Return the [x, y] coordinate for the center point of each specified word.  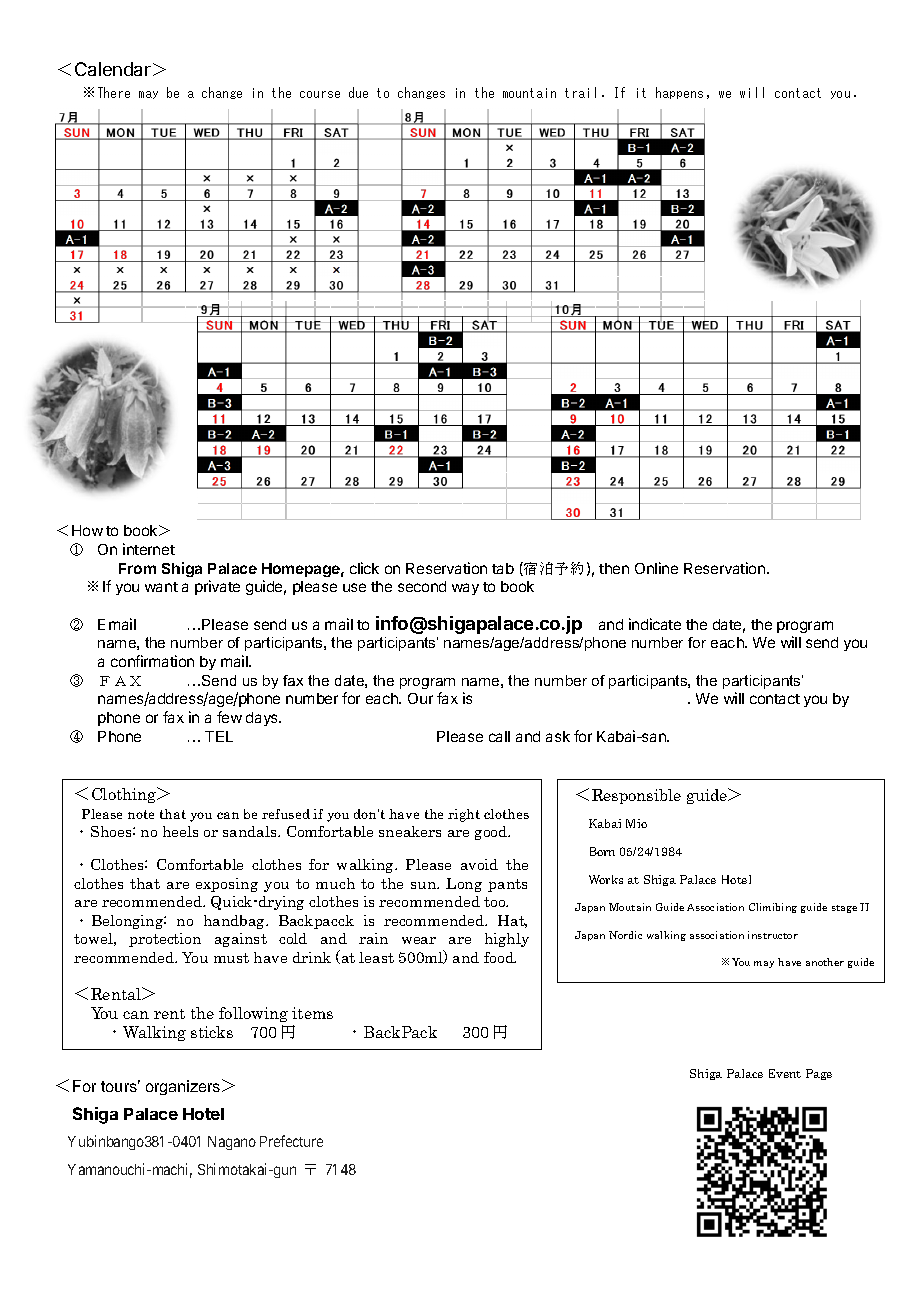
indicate [655, 624]
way [465, 589]
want [161, 587]
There [114, 92]
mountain [529, 93]
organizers [184, 1087]
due [358, 92]
